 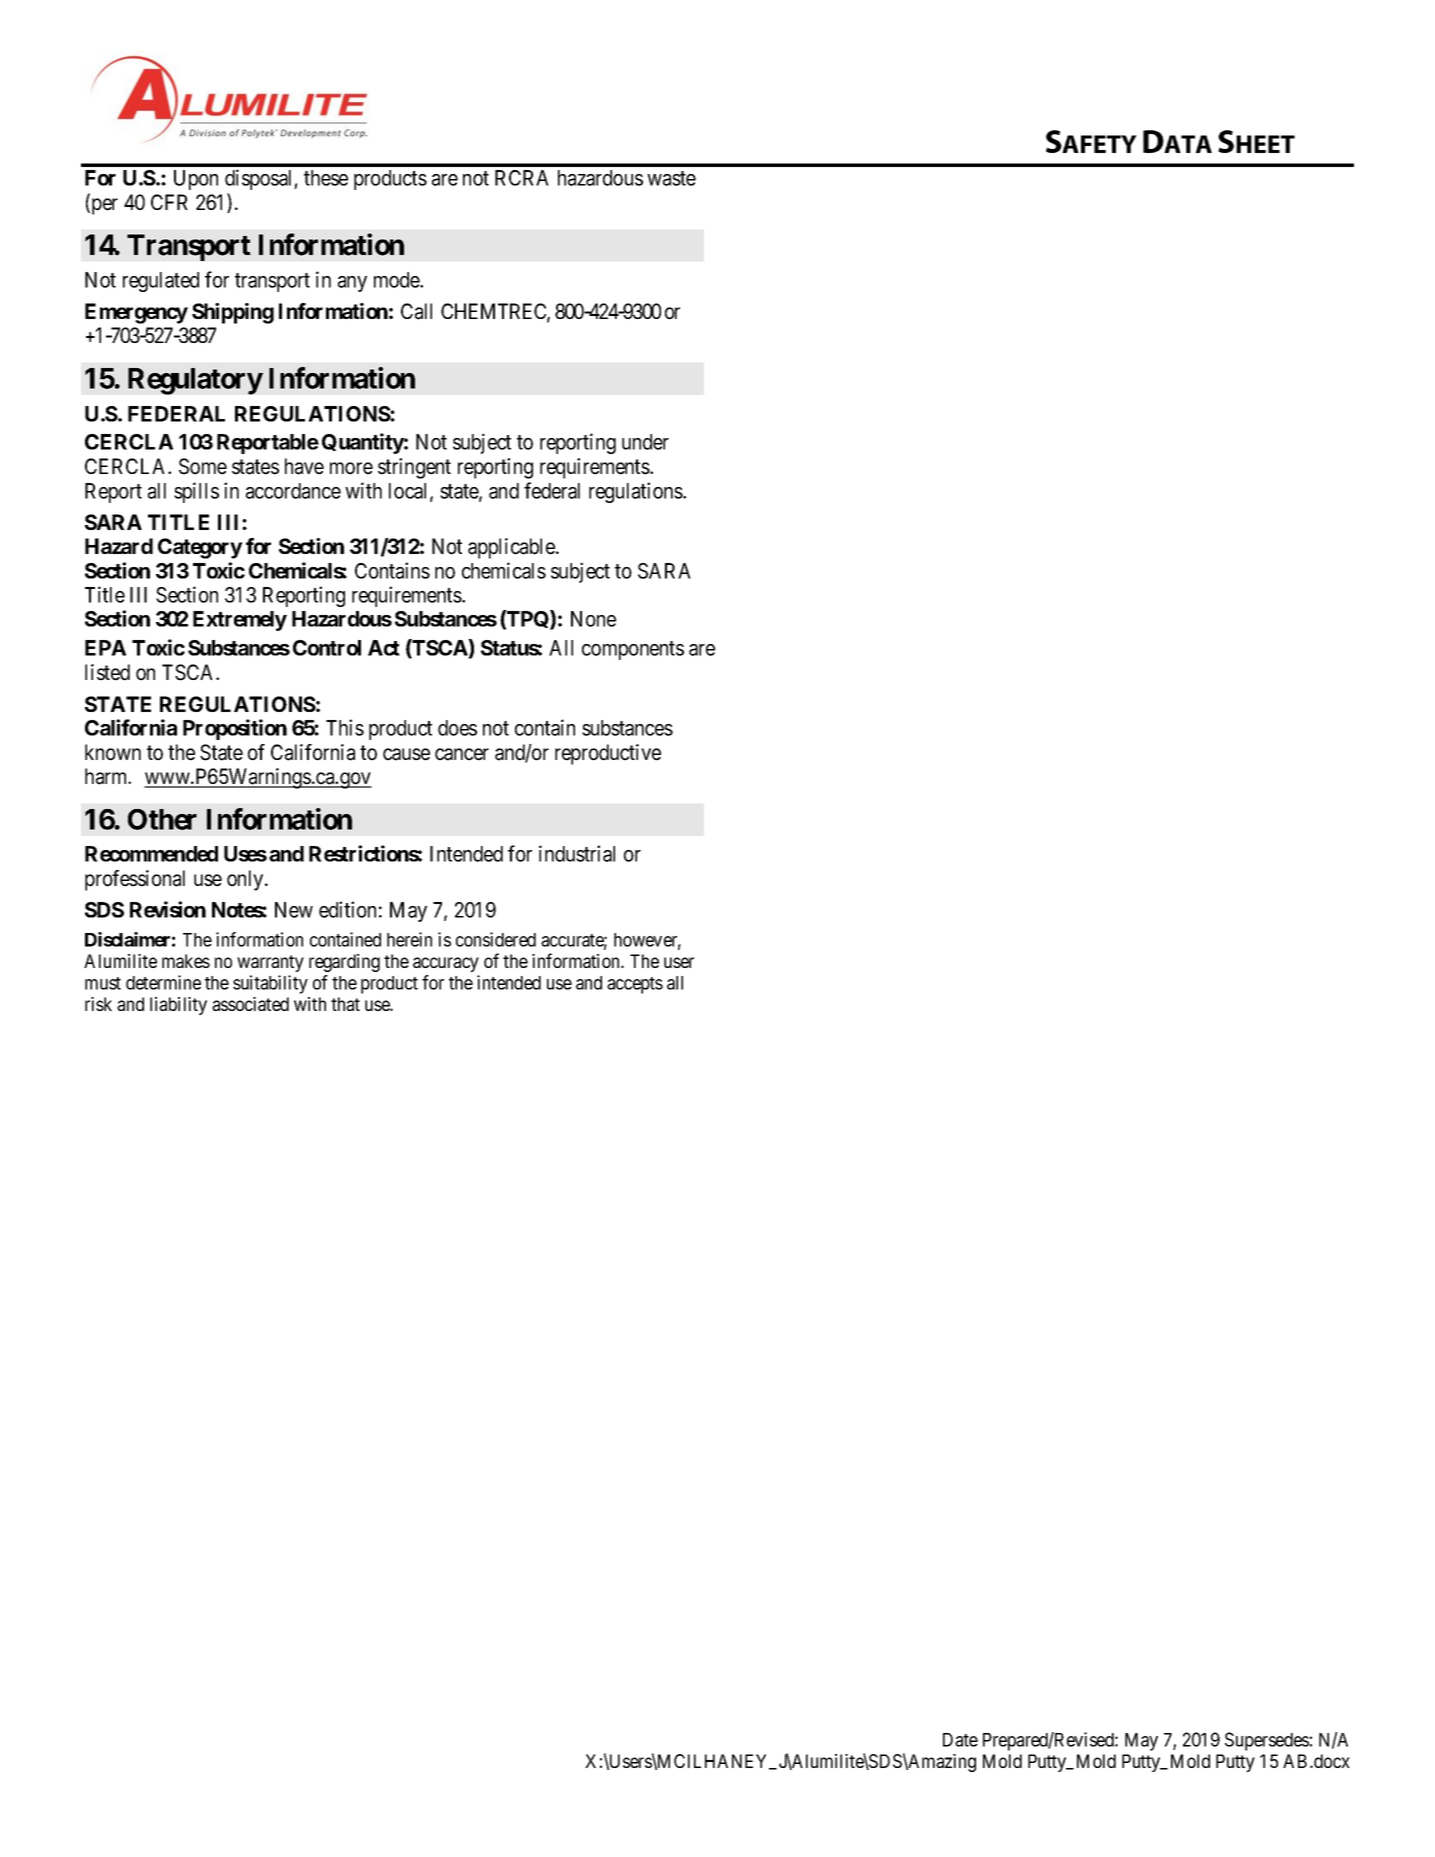 I want to click on associated, so click(x=250, y=1004).
